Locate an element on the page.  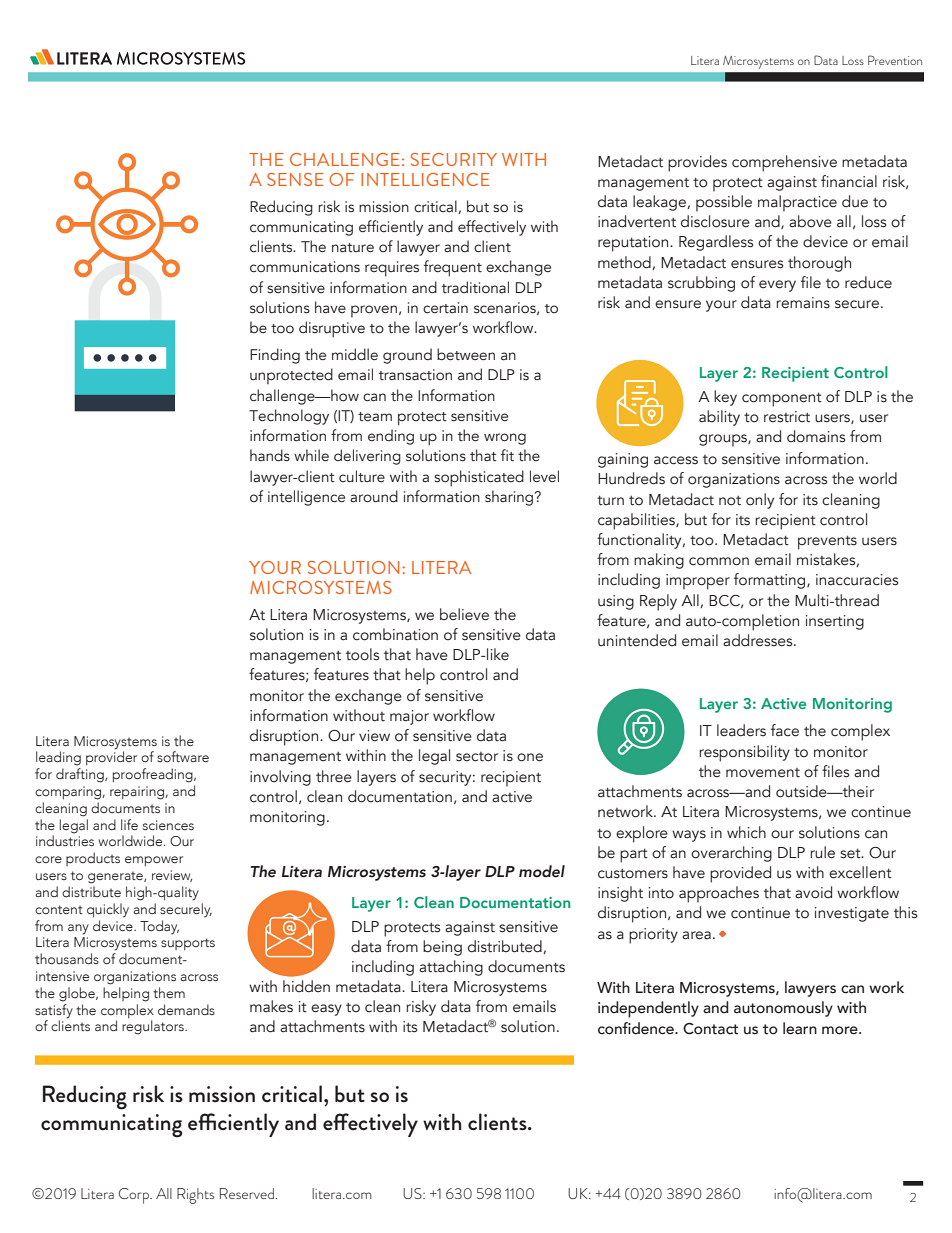
software is located at coordinates (183, 756).
